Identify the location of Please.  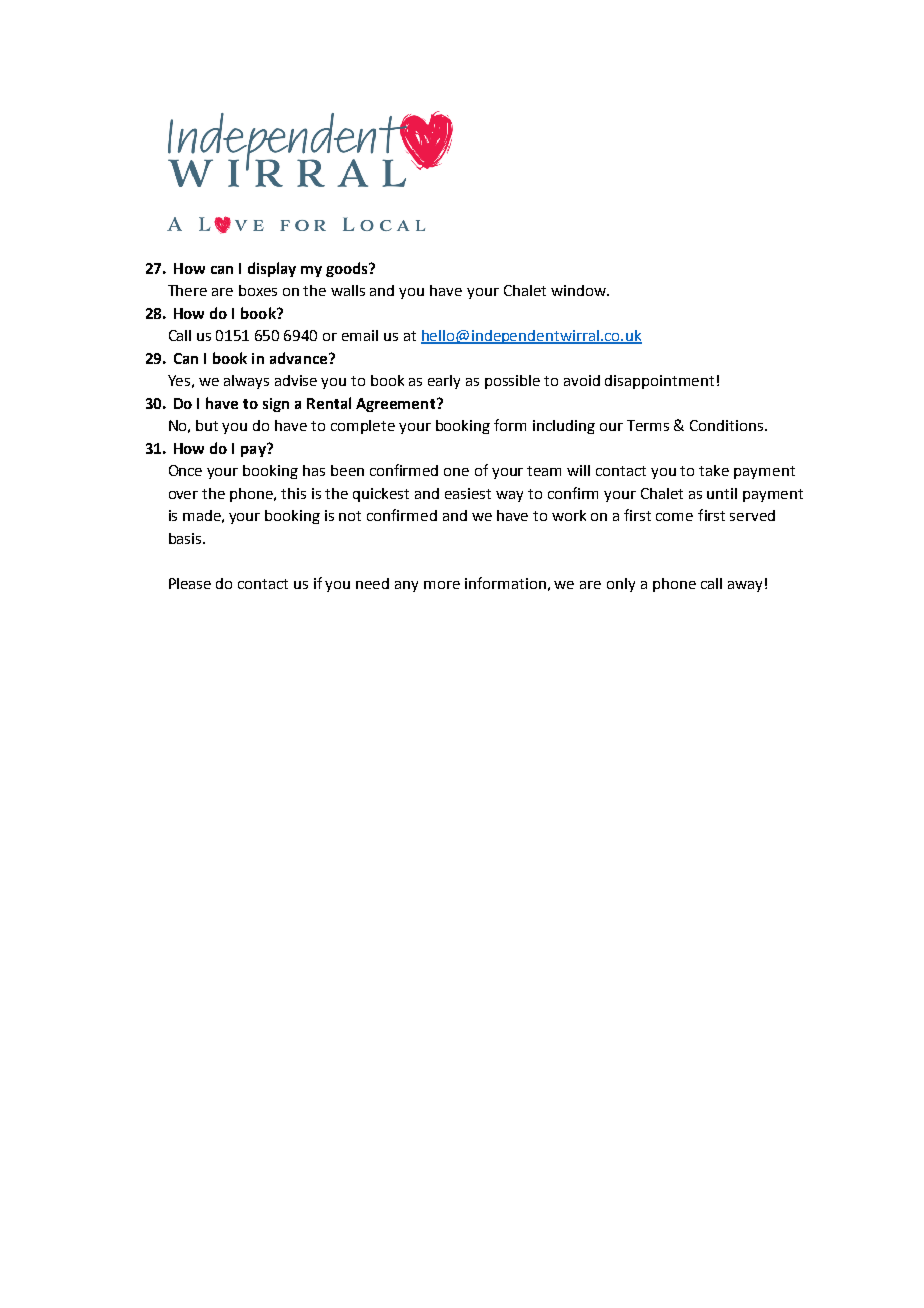
(190, 583).
